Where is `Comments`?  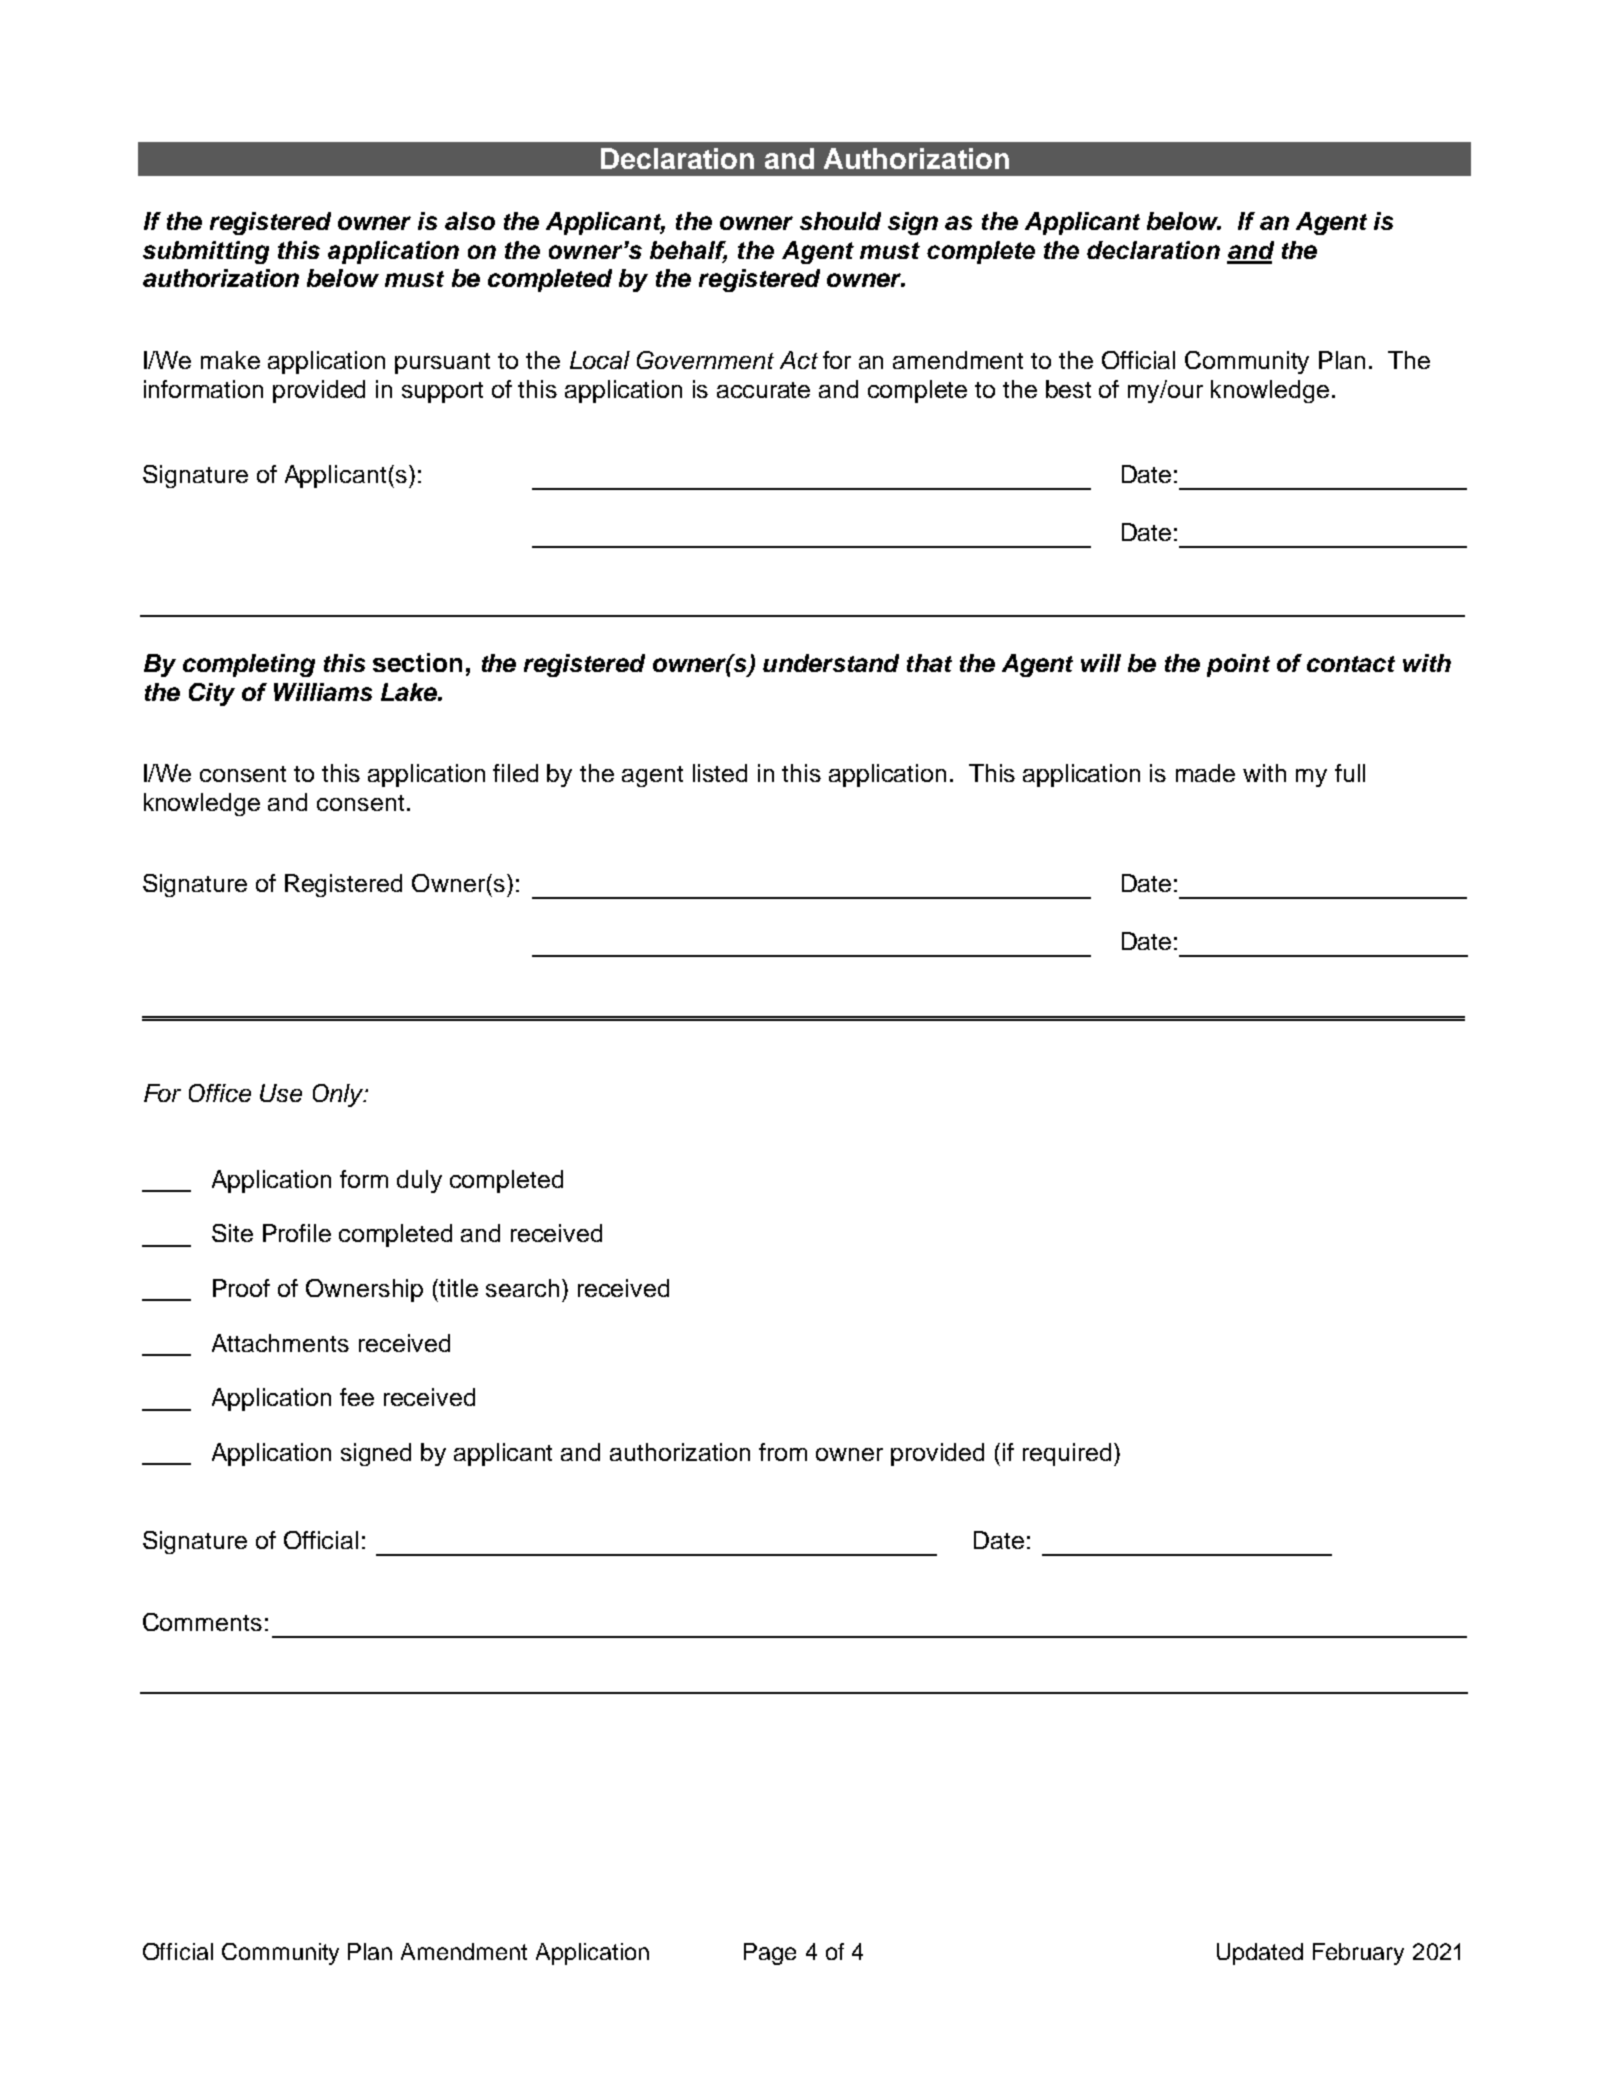 Comments is located at coordinates (202, 1622).
